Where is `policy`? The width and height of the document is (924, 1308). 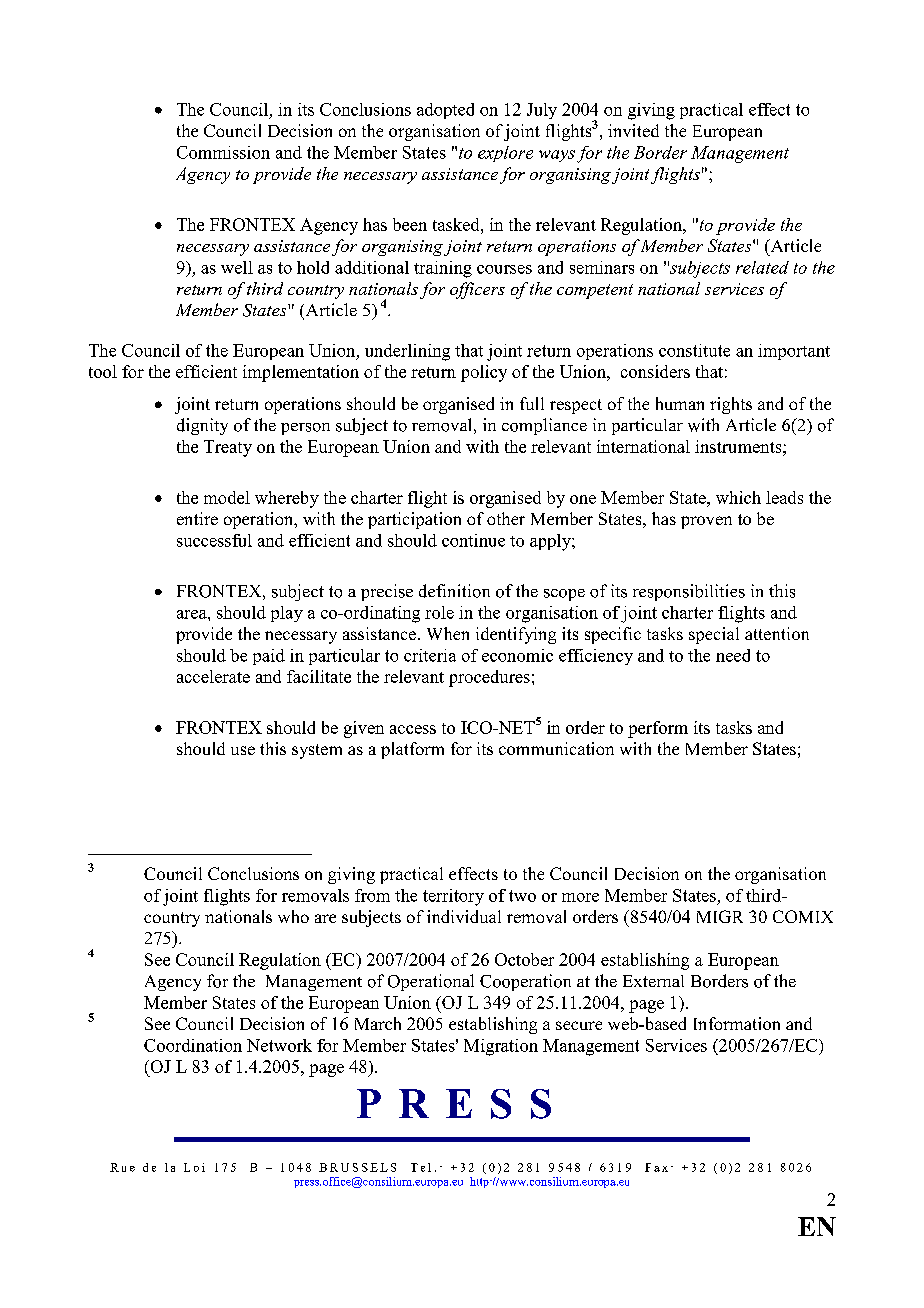 policy is located at coordinates (484, 373).
